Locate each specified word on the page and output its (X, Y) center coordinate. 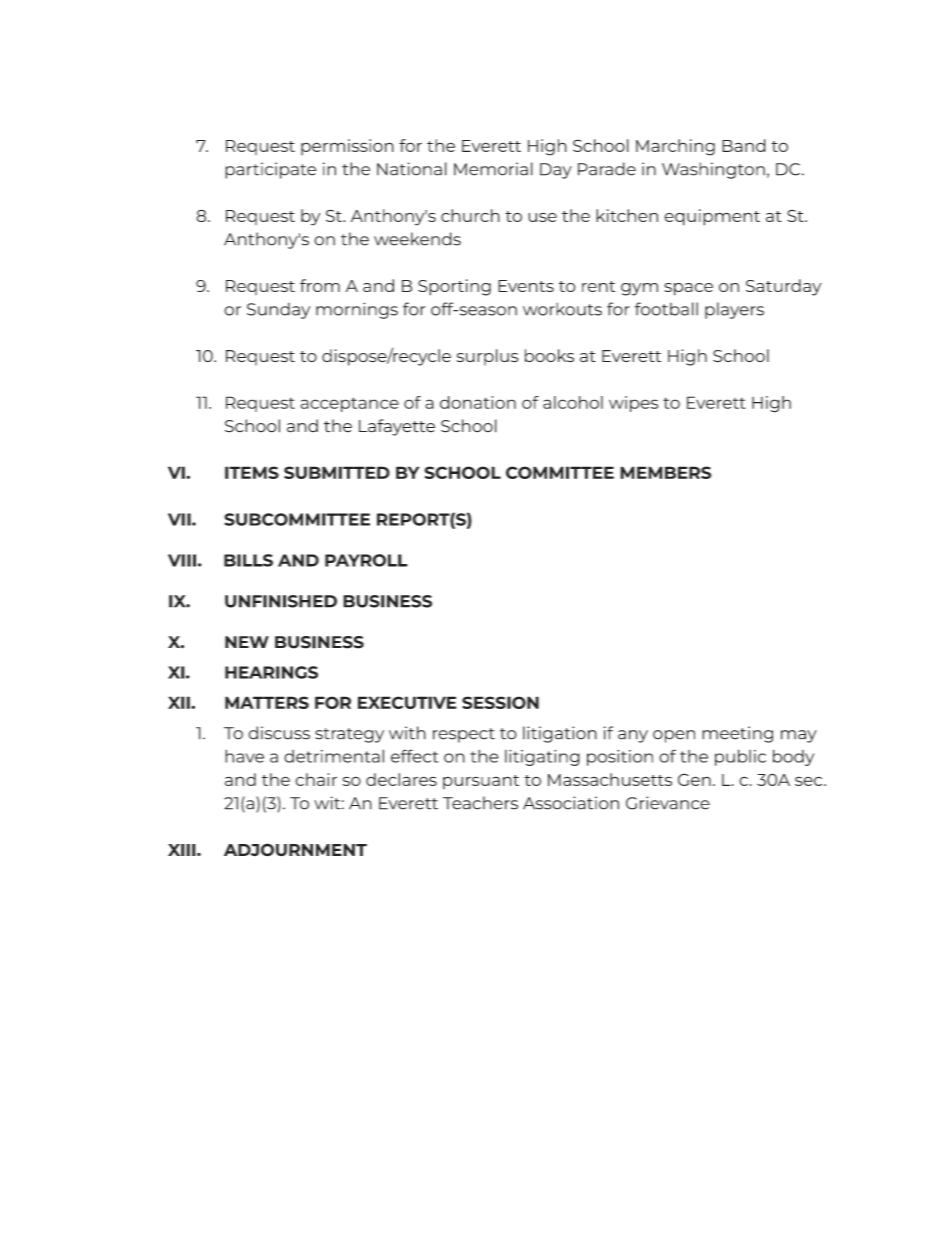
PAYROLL (366, 560)
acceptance (350, 404)
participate (271, 170)
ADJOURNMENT (295, 850)
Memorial (493, 169)
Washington (713, 170)
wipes (633, 404)
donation (478, 402)
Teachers (480, 803)
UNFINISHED (281, 601)
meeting (737, 734)
